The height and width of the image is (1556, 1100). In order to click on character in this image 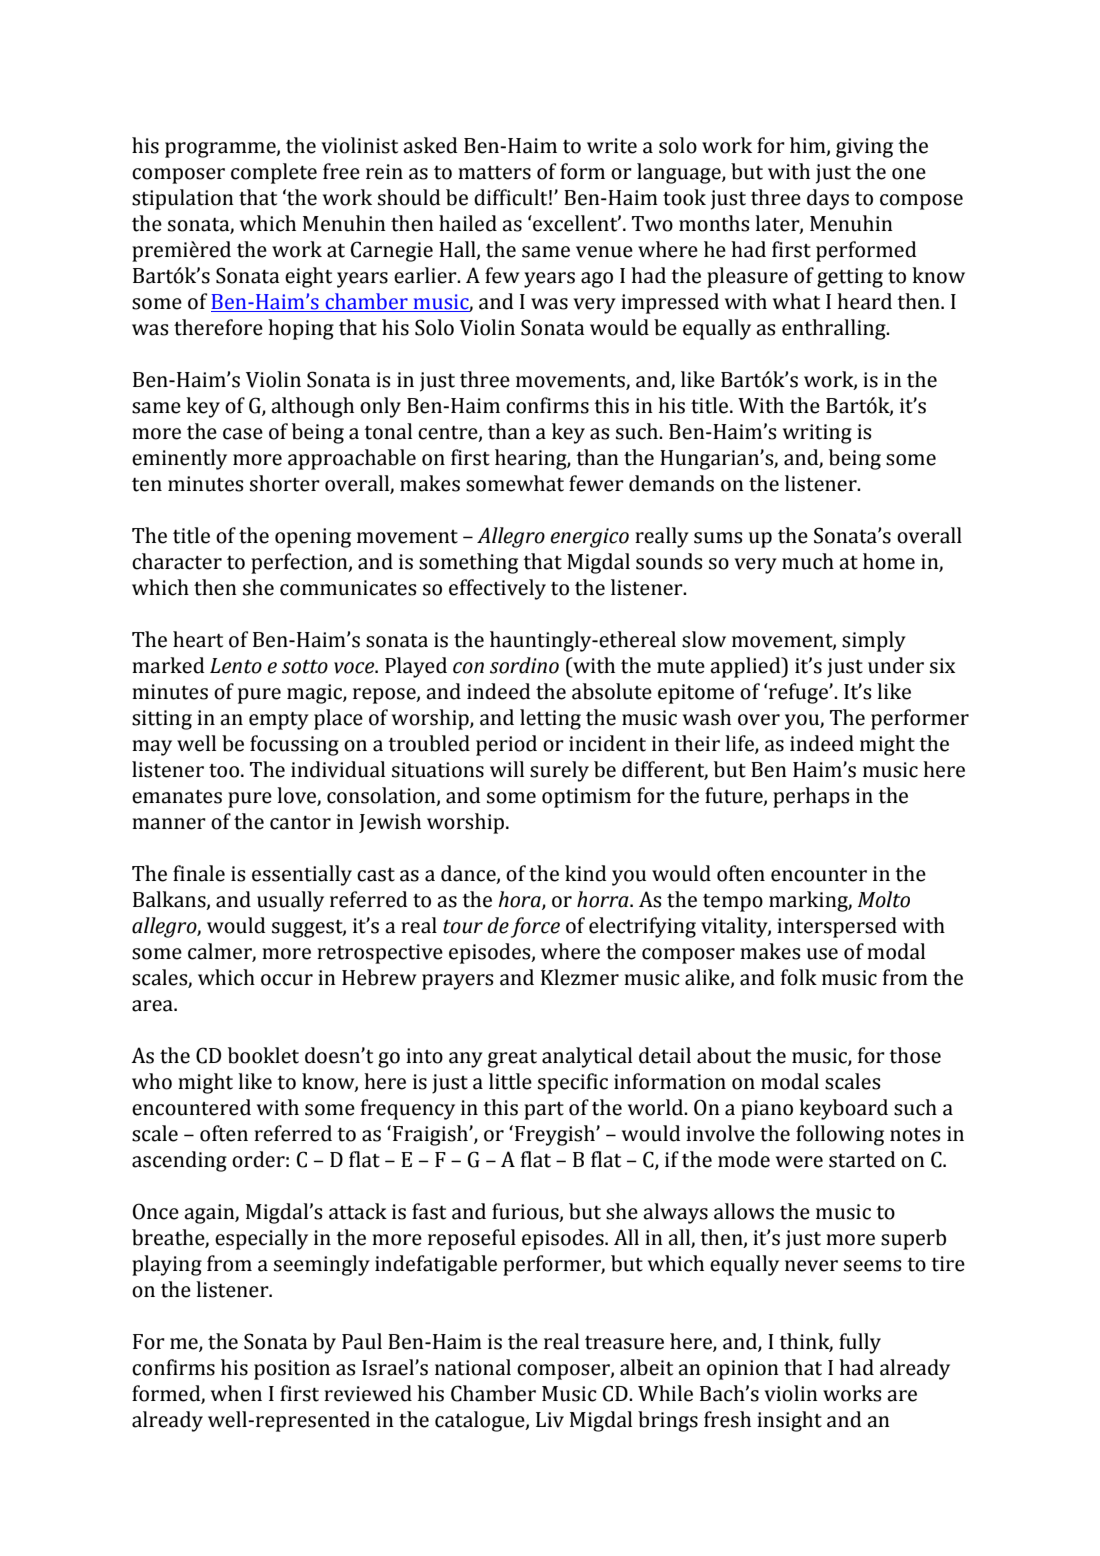, I will do `click(177, 561)`.
